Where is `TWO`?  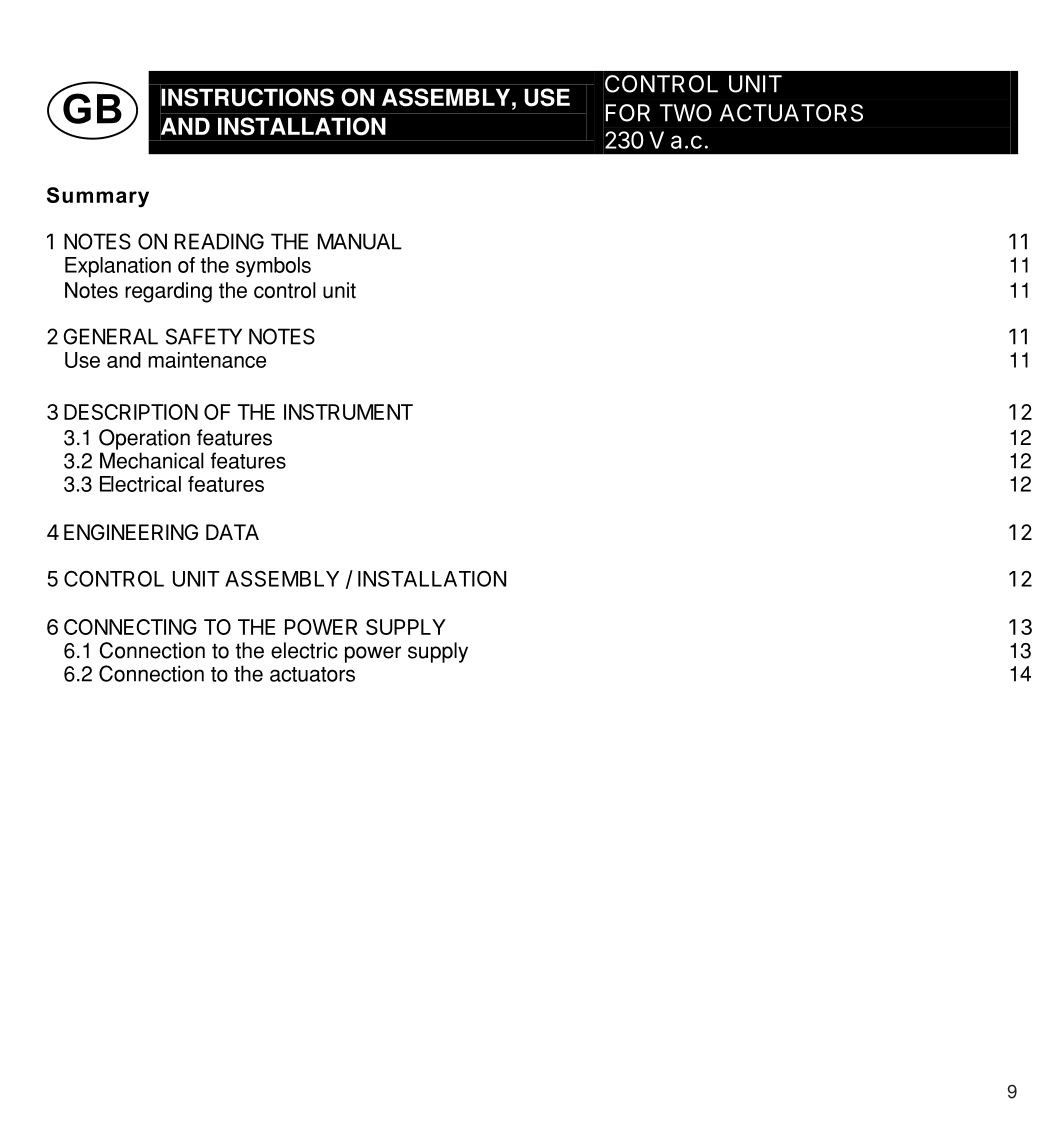
TWO is located at coordinates (686, 113).
